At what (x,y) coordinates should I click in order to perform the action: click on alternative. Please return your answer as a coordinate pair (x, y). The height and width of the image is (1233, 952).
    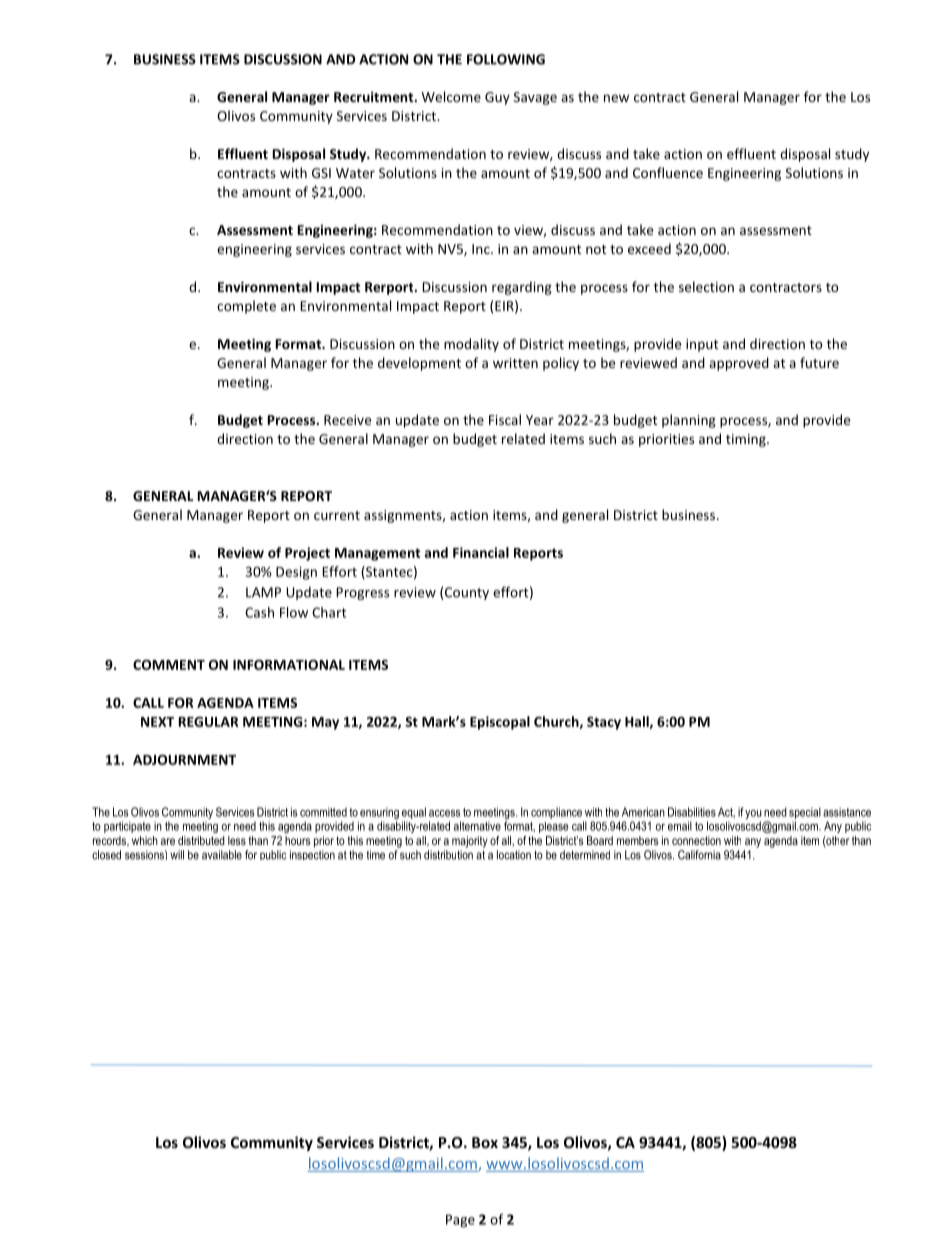
    Looking at the image, I should click on (477, 826).
